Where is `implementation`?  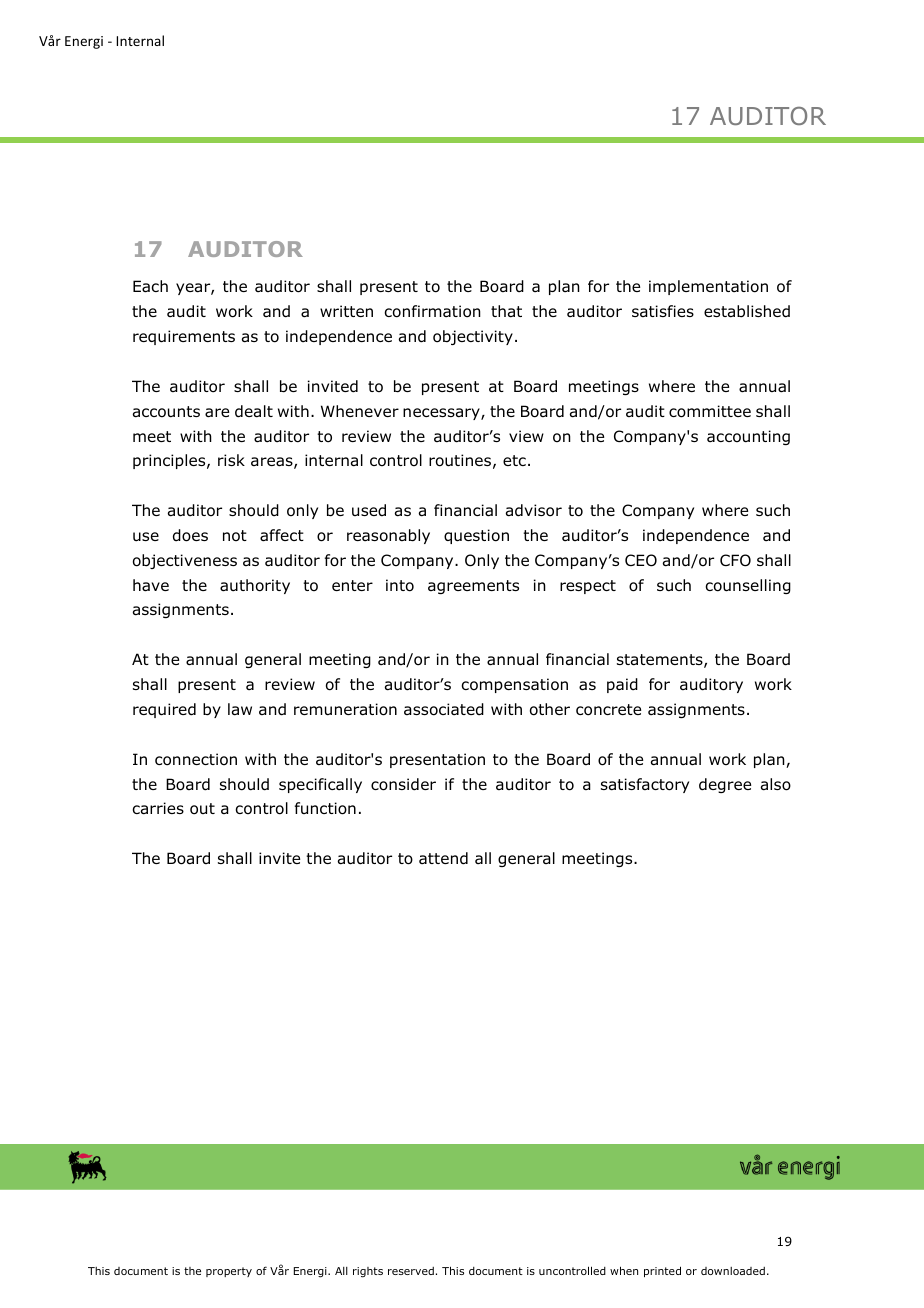
implementation is located at coordinates (708, 287).
